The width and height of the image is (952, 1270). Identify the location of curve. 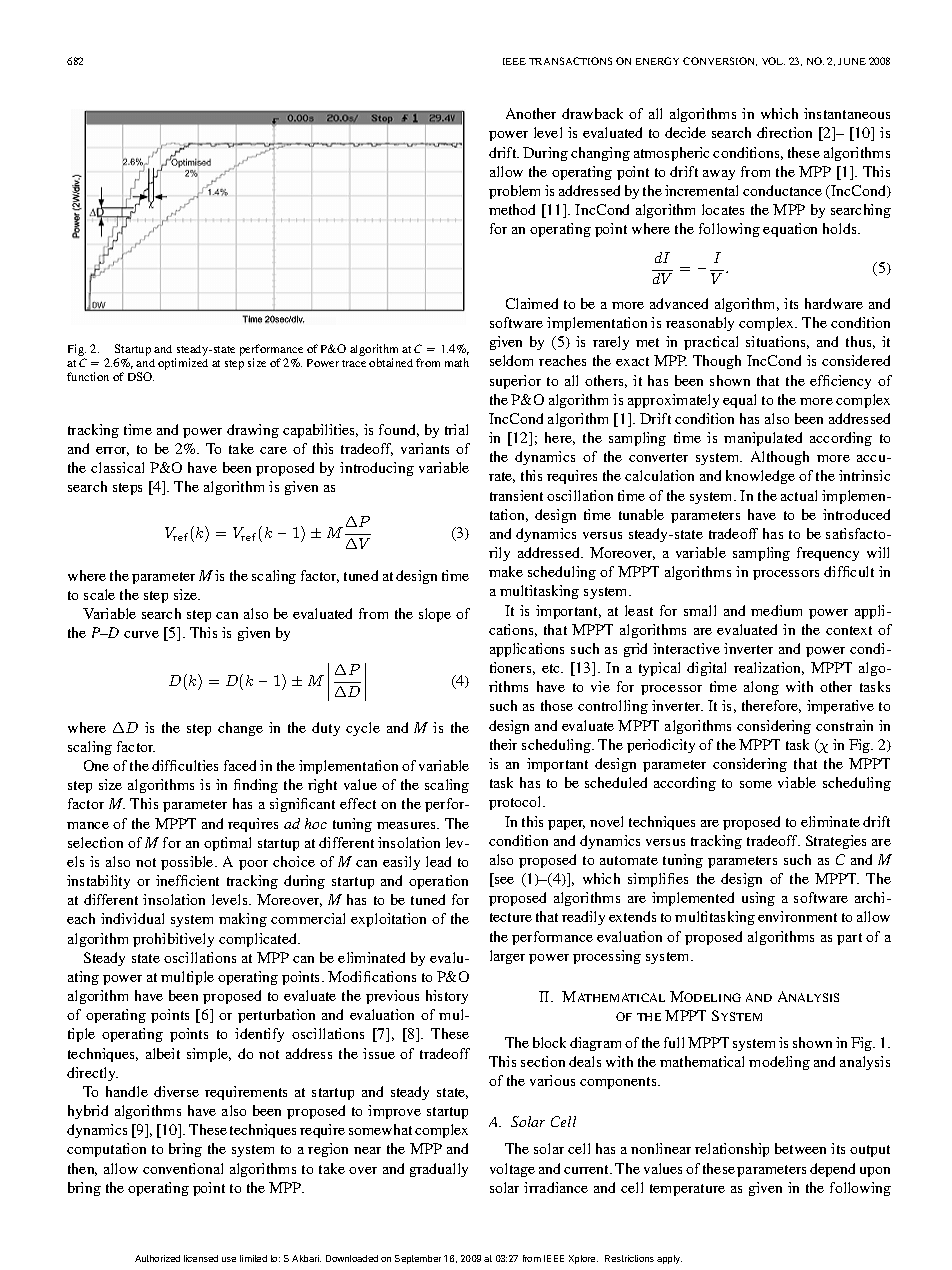
(141, 634).
